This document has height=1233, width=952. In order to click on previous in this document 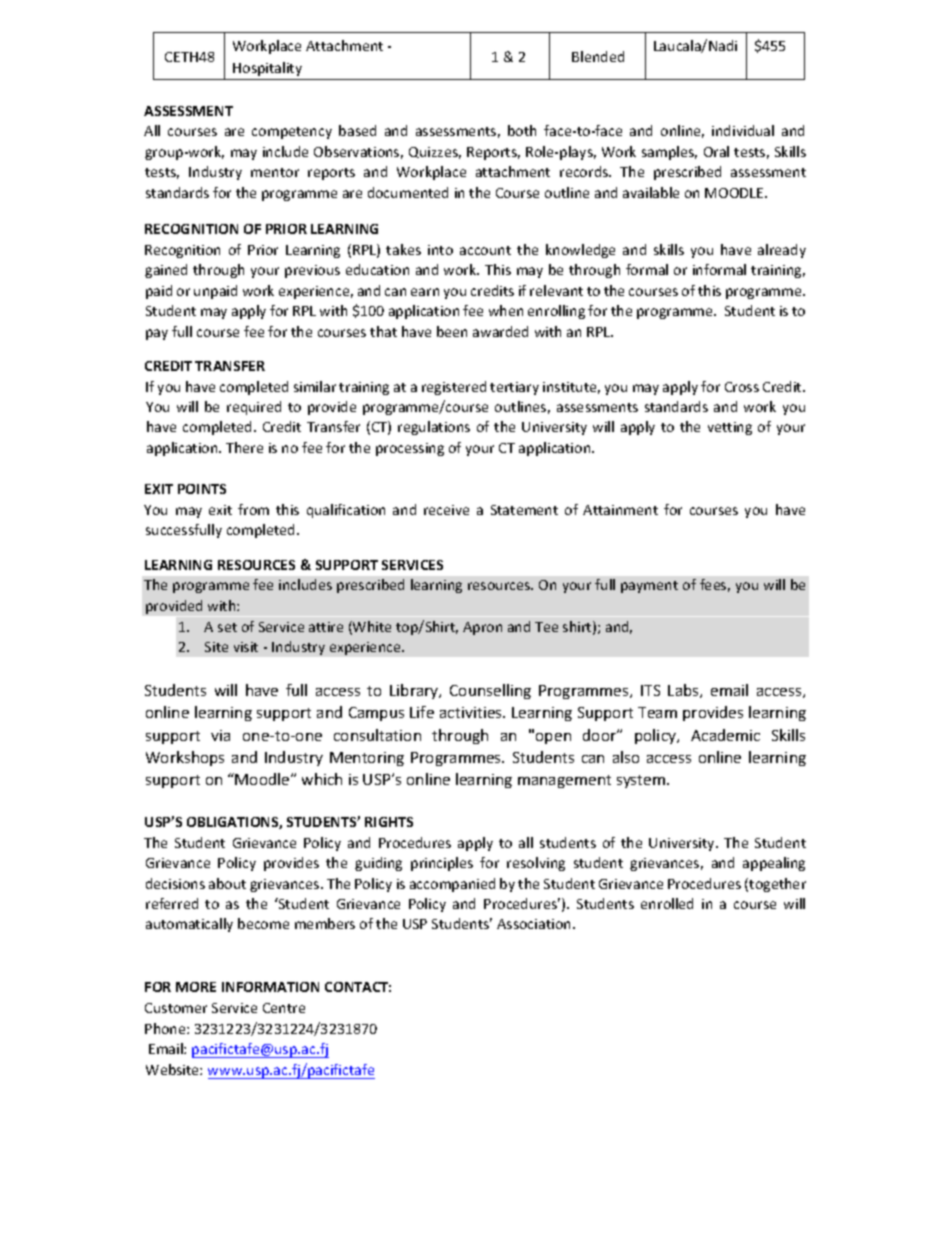, I will do `click(312, 271)`.
